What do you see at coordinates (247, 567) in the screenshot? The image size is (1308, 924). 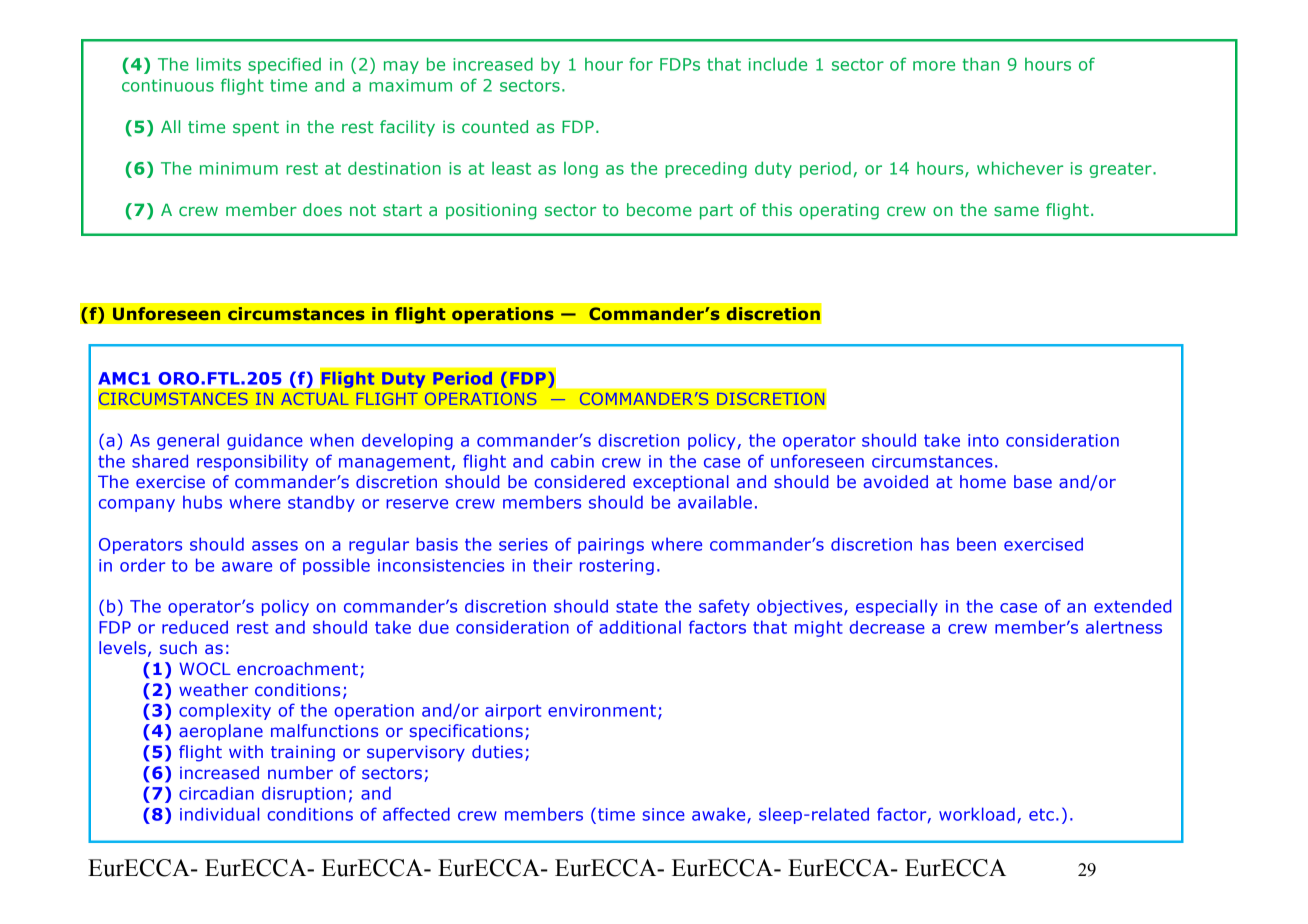 I see `aware` at bounding box center [247, 567].
